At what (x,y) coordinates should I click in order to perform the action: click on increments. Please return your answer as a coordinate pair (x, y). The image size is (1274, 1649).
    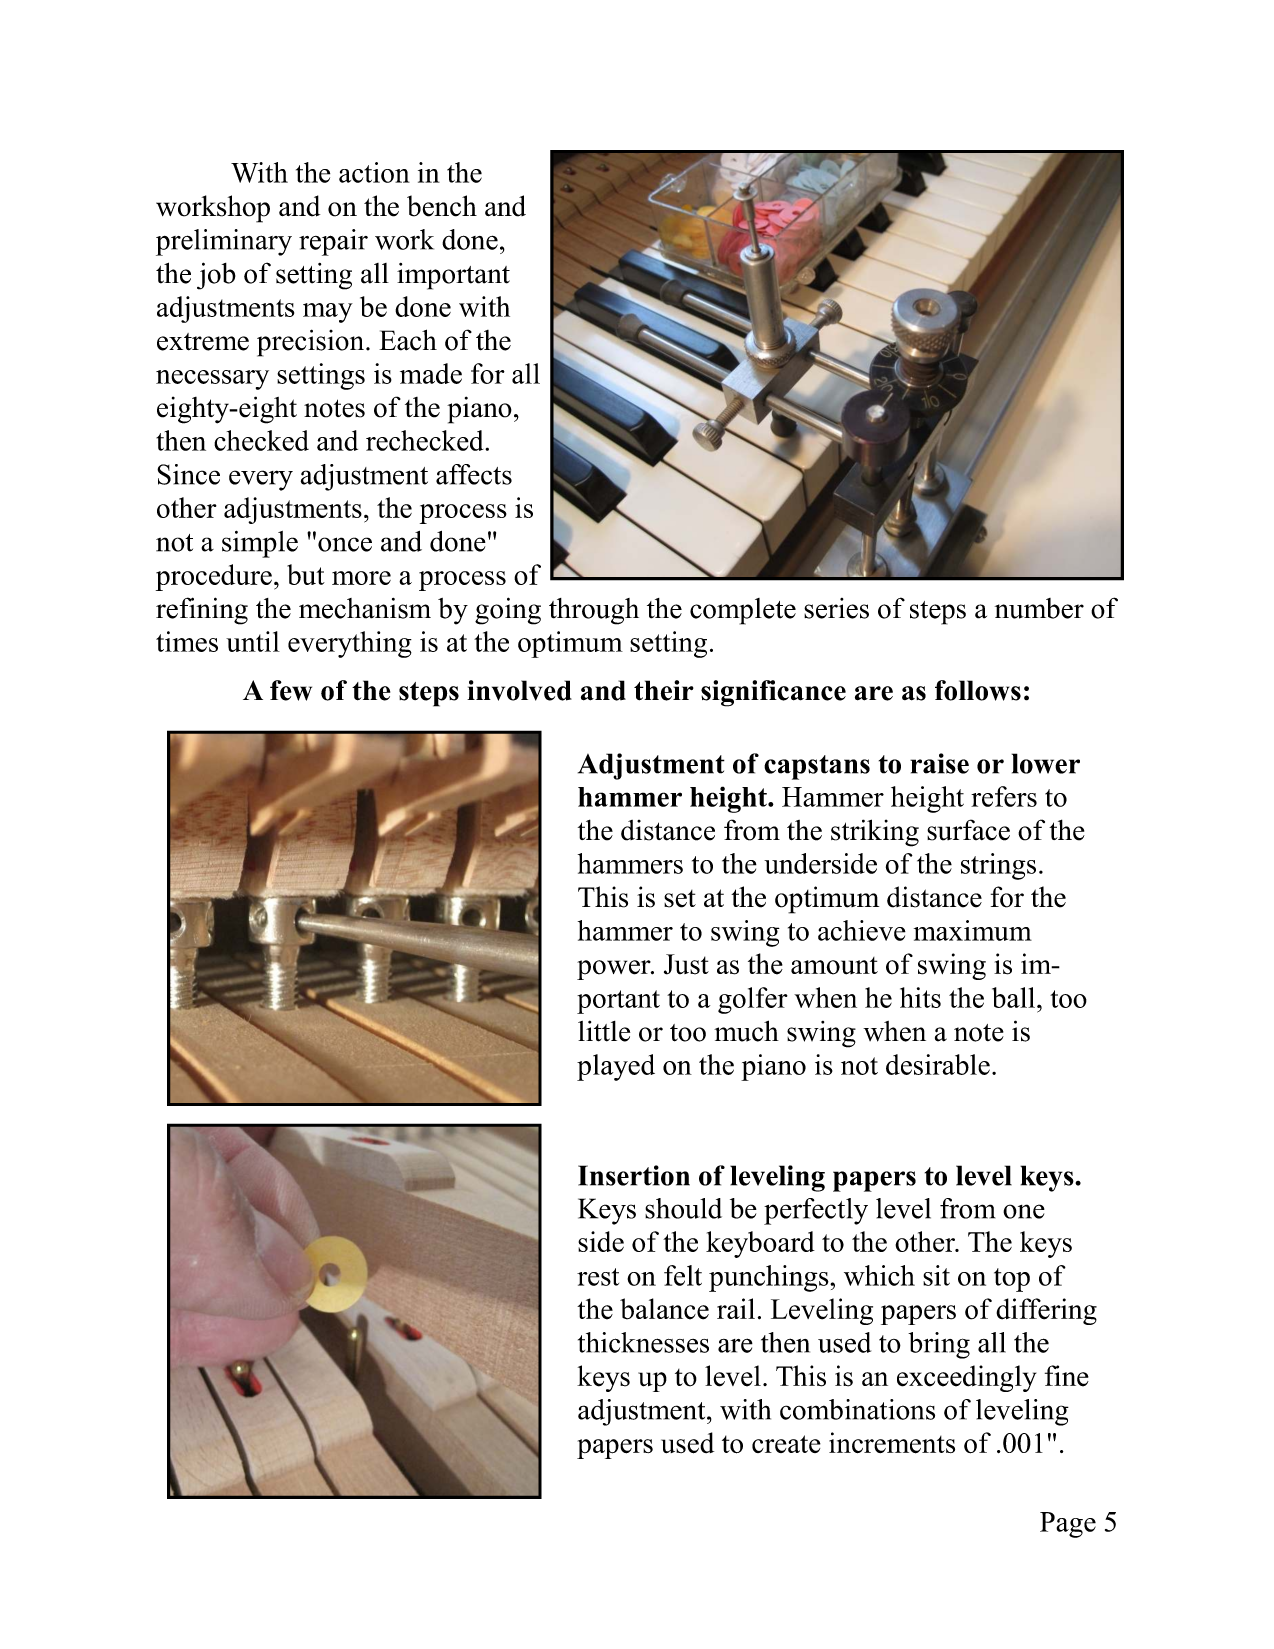
    Looking at the image, I should click on (892, 1443).
